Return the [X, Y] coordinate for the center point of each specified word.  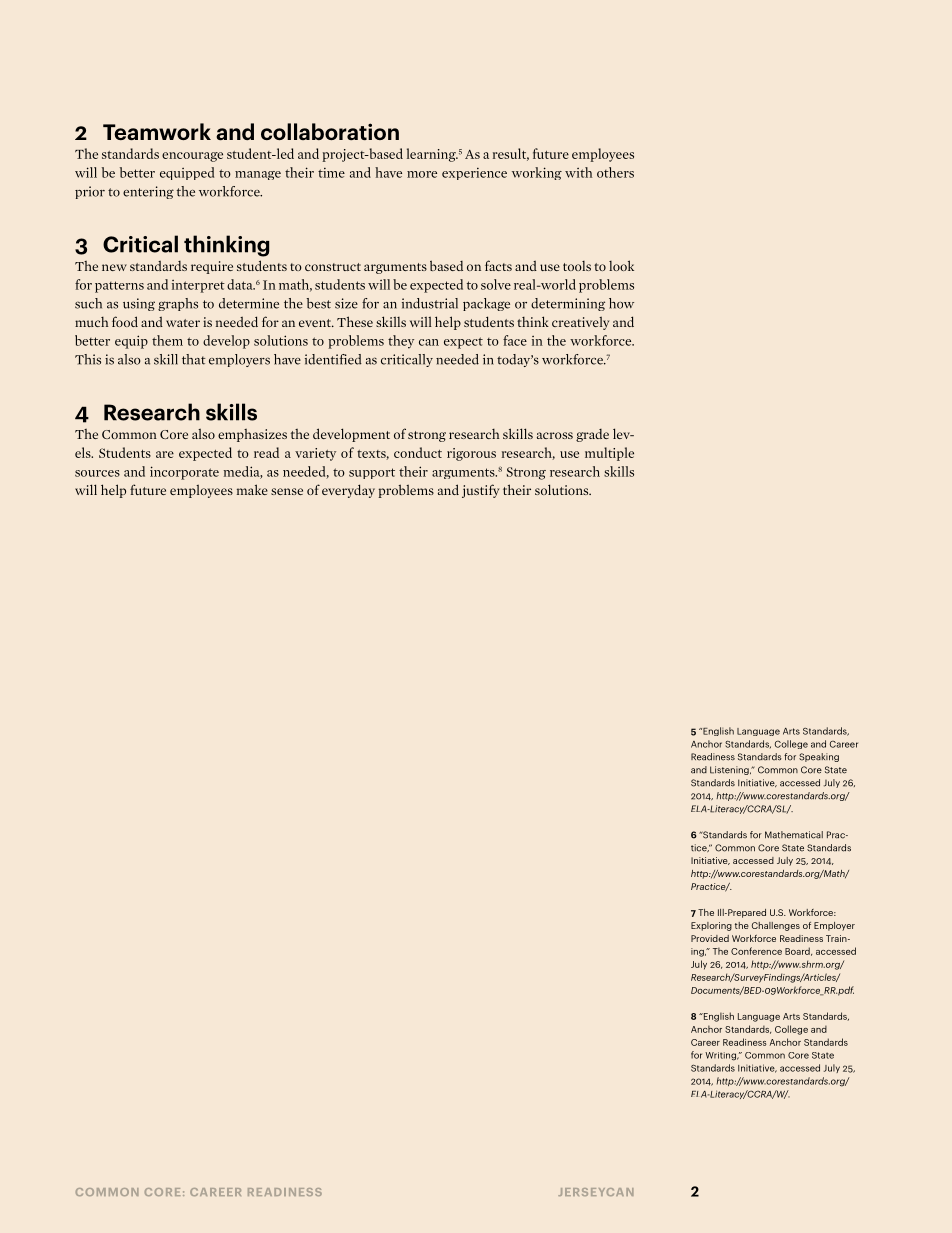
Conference [756, 951]
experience [474, 174]
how [621, 303]
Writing [721, 1056]
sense [287, 491]
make [252, 489]
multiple [609, 454]
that [194, 359]
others [615, 172]
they [401, 342]
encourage [192, 157]
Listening [730, 770]
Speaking [819, 757]
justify [480, 491]
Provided [710, 938]
